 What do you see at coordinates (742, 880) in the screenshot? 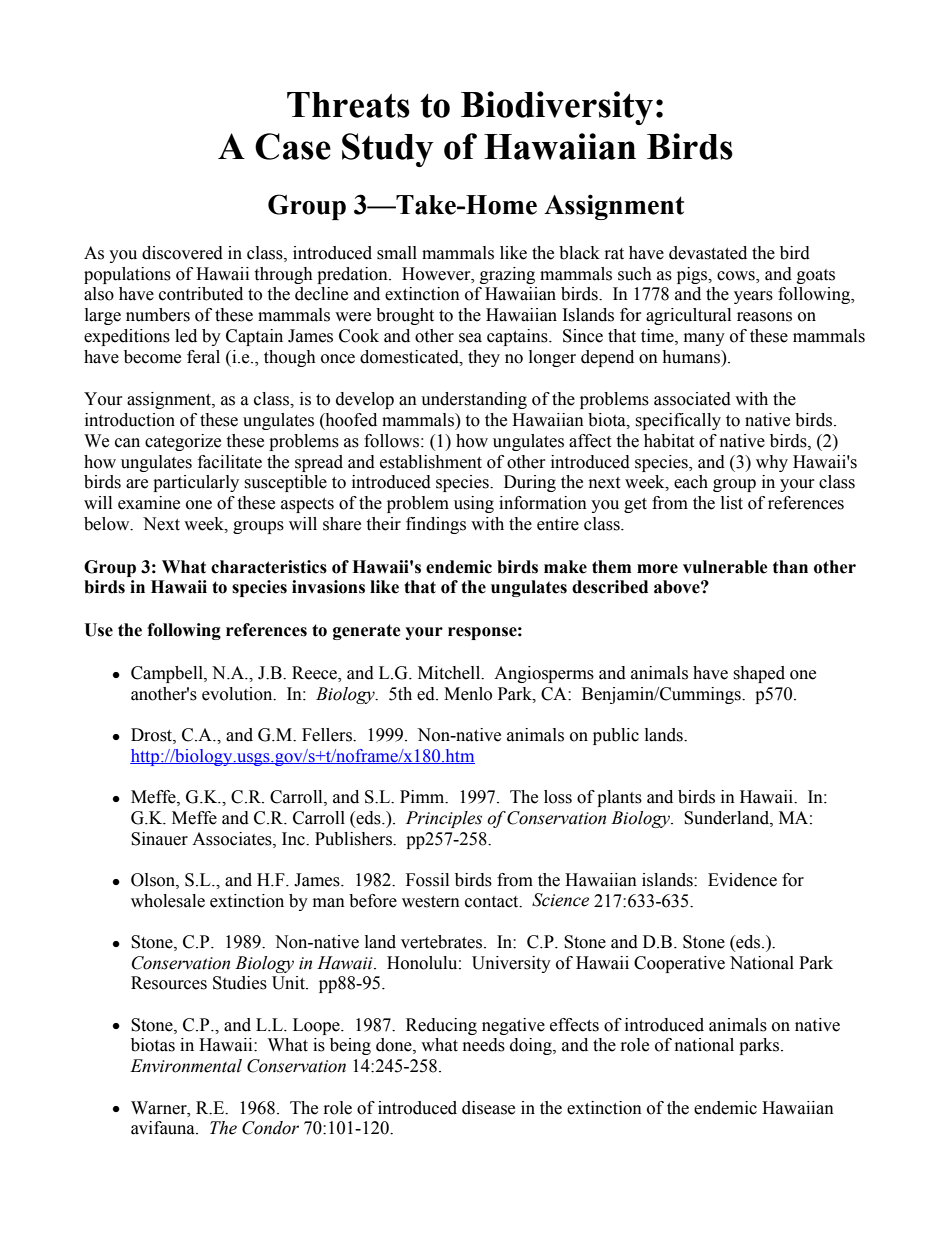
I see `Evidence` at bounding box center [742, 880].
